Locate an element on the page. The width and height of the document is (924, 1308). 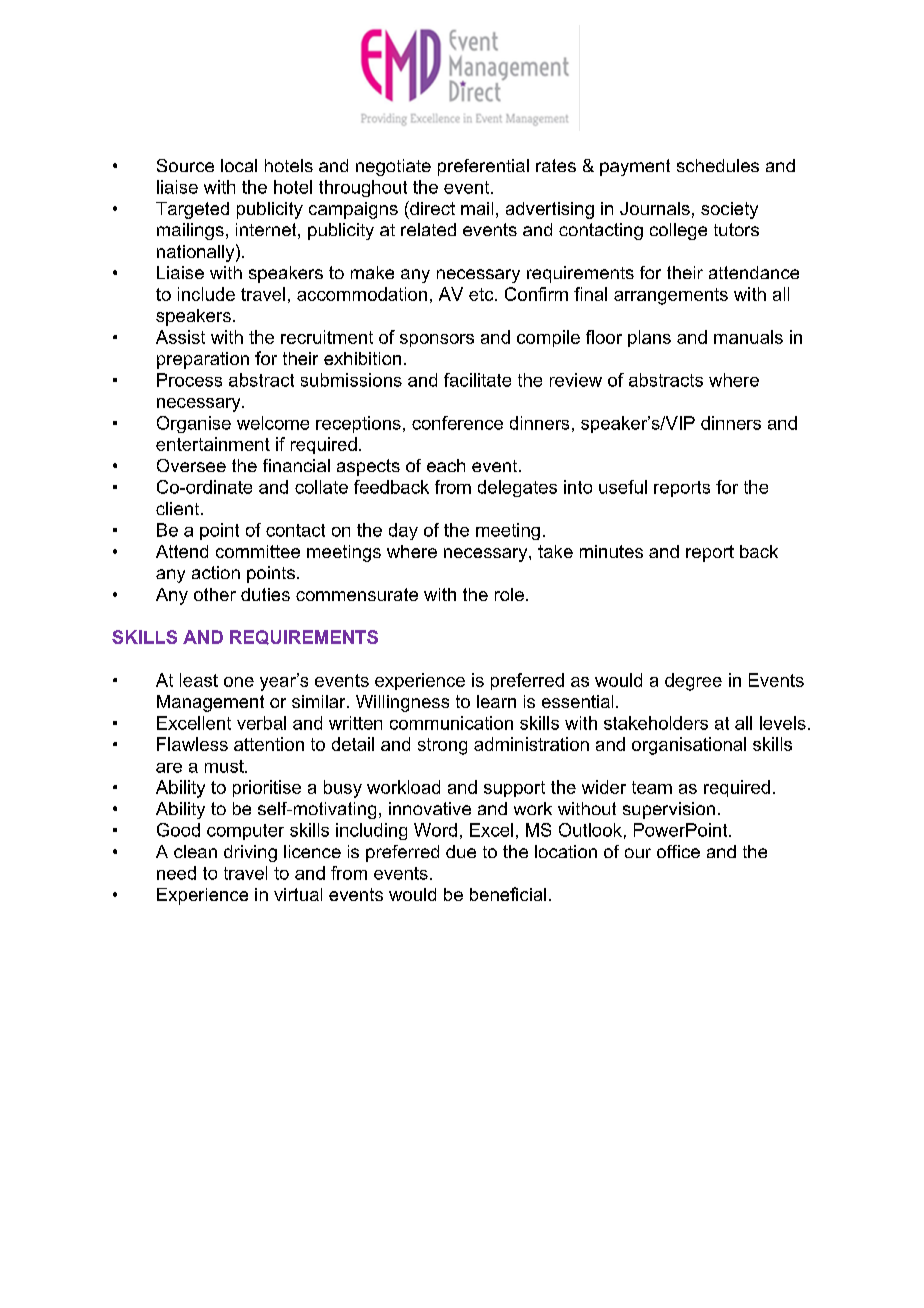
welcome is located at coordinates (273, 423).
